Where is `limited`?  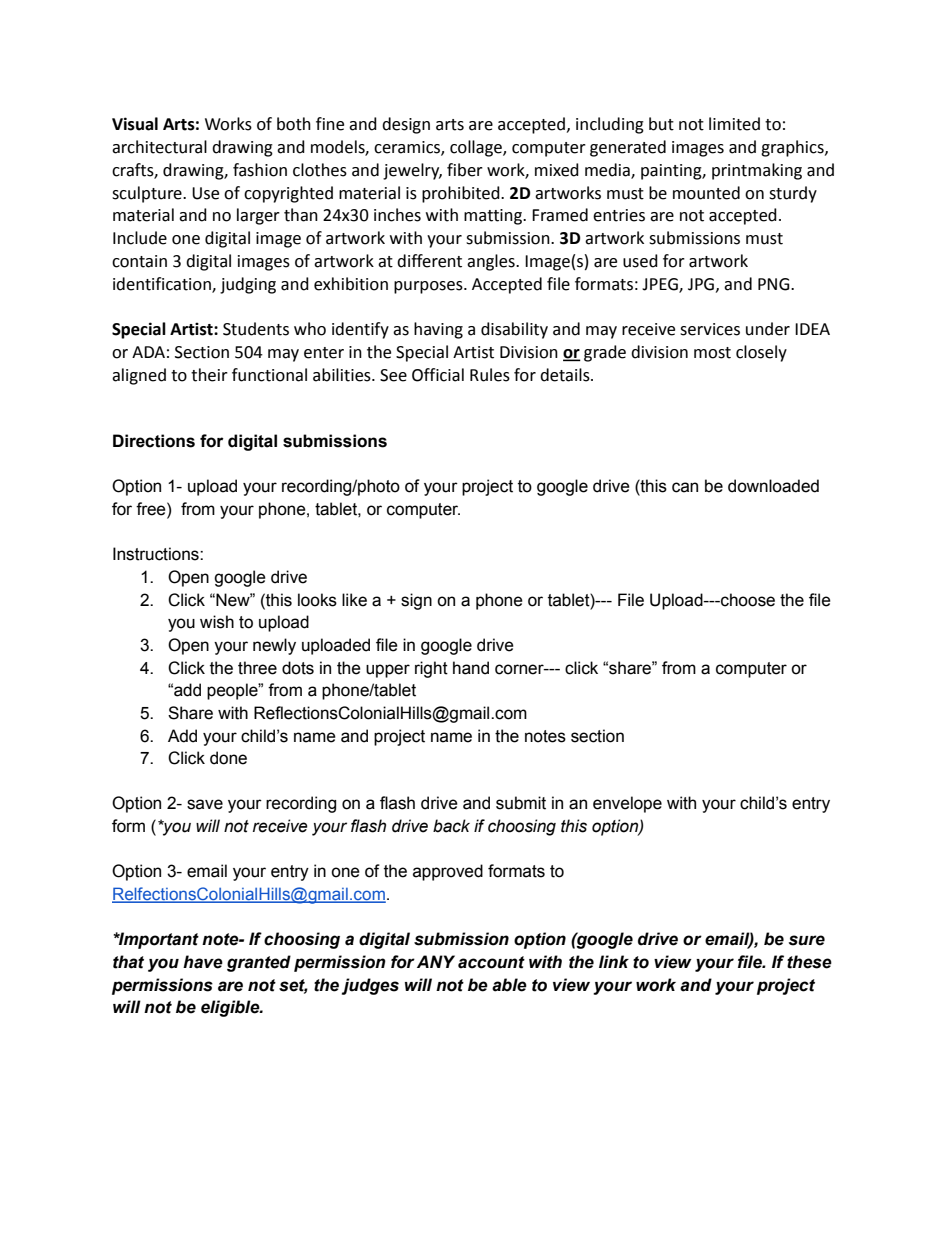
limited is located at coordinates (734, 124).
